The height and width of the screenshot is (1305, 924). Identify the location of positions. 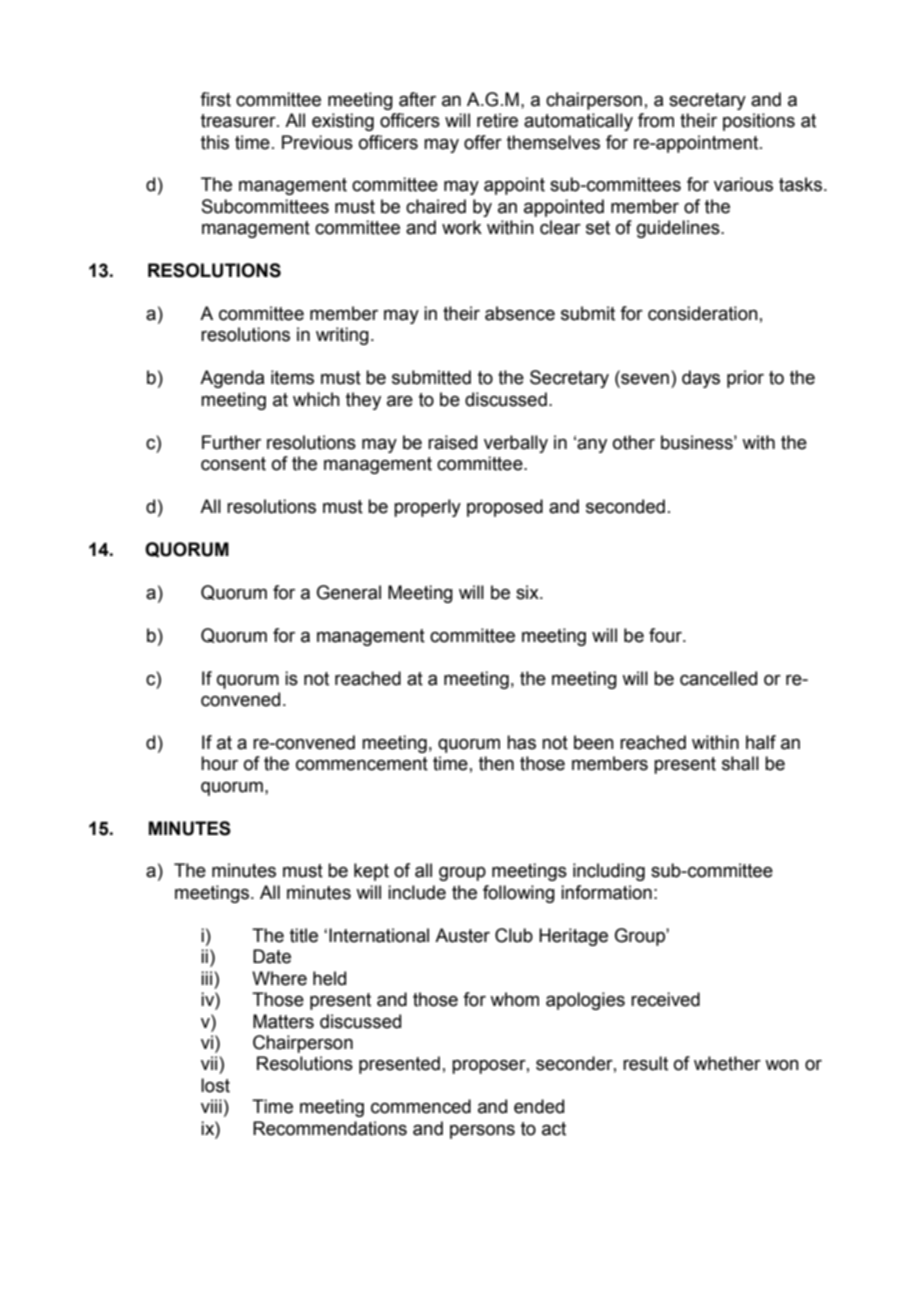
(759, 122).
